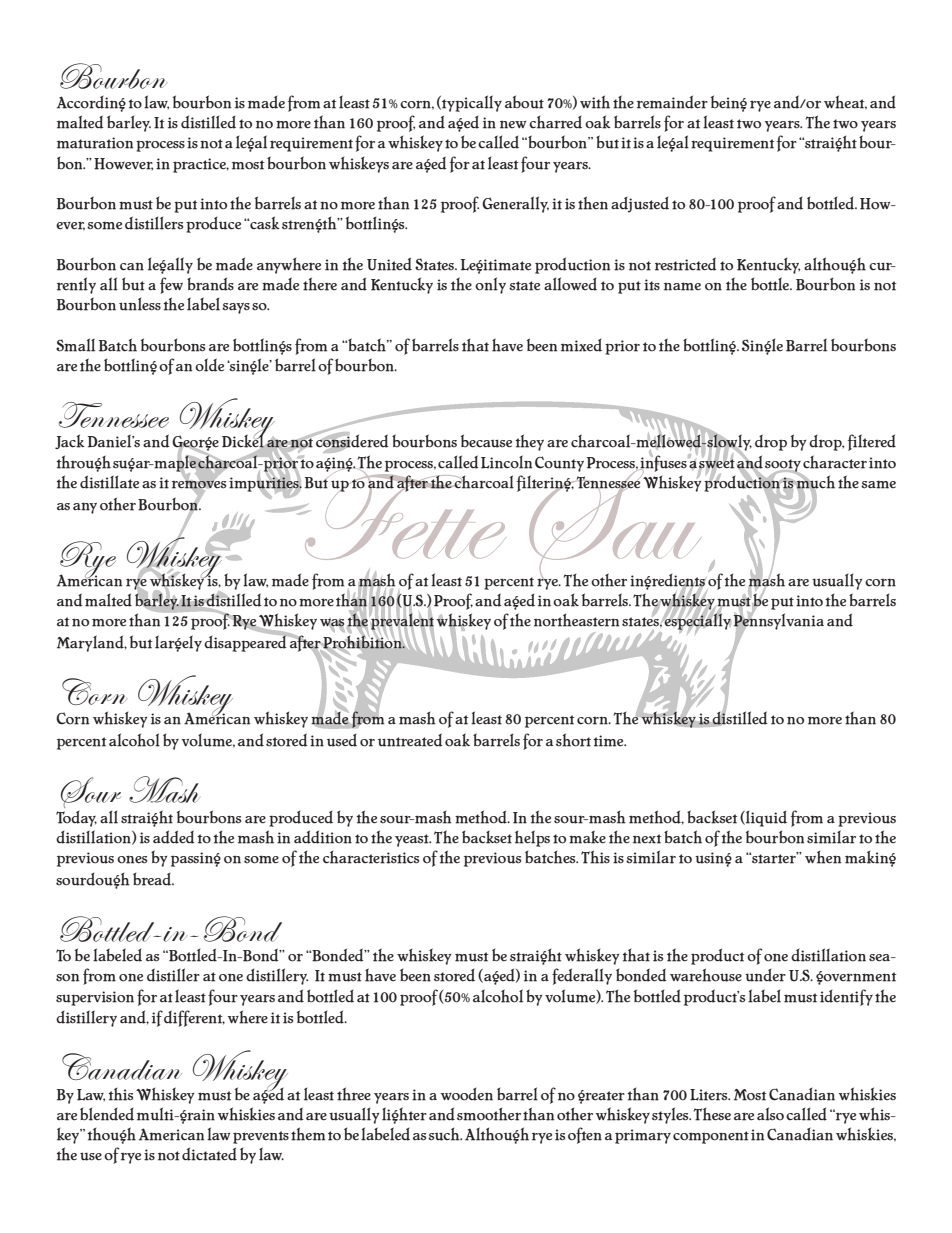 The width and height of the document is (952, 1233). I want to click on blended, so click(107, 1114).
